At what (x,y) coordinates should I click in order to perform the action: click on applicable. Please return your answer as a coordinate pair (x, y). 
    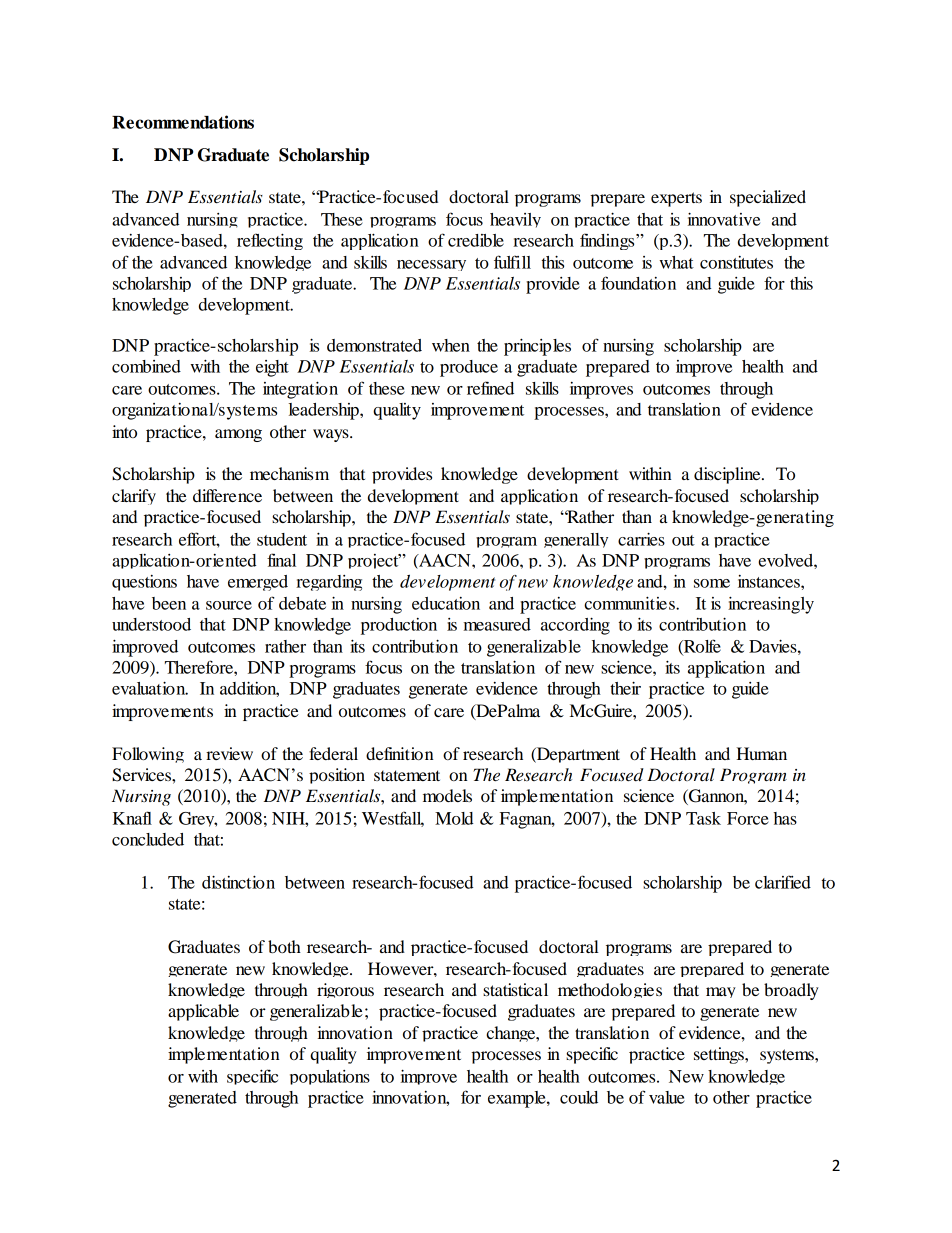
    Looking at the image, I should click on (203, 1012).
